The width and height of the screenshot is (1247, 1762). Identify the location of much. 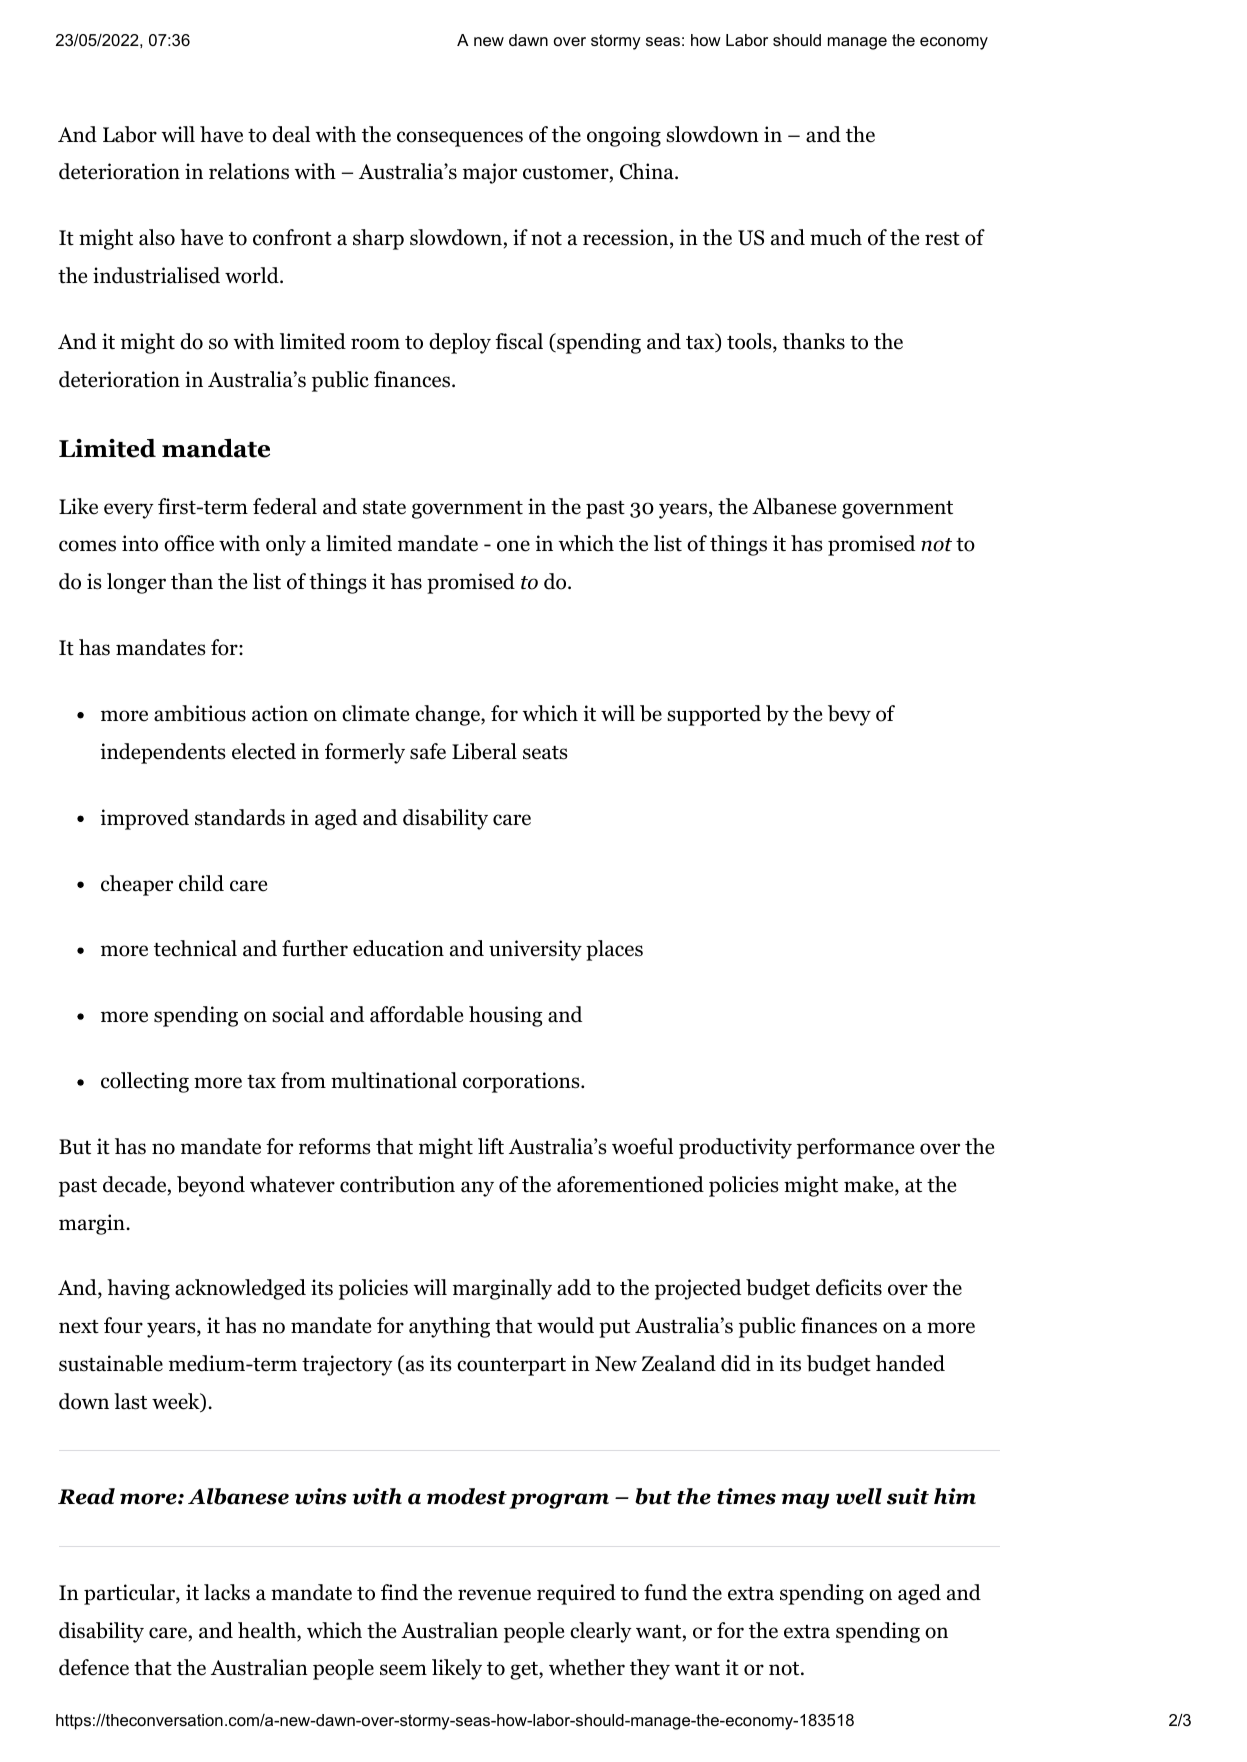
(836, 237).
